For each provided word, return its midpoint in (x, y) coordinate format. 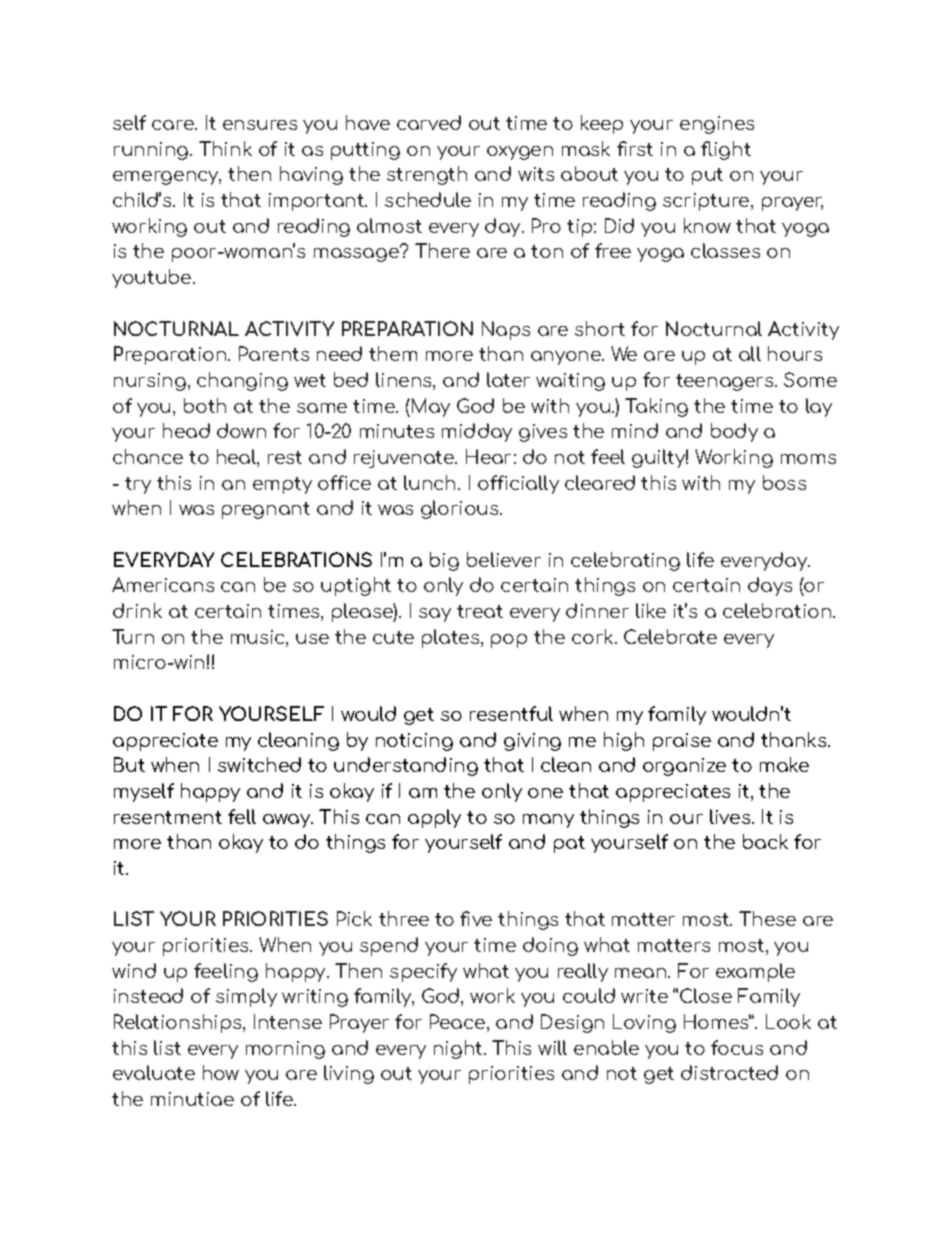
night (458, 1049)
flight (726, 150)
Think (225, 148)
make (784, 764)
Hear (488, 456)
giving (532, 742)
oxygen (520, 153)
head (186, 430)
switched (259, 764)
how (221, 1072)
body (734, 432)
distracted (729, 1072)
